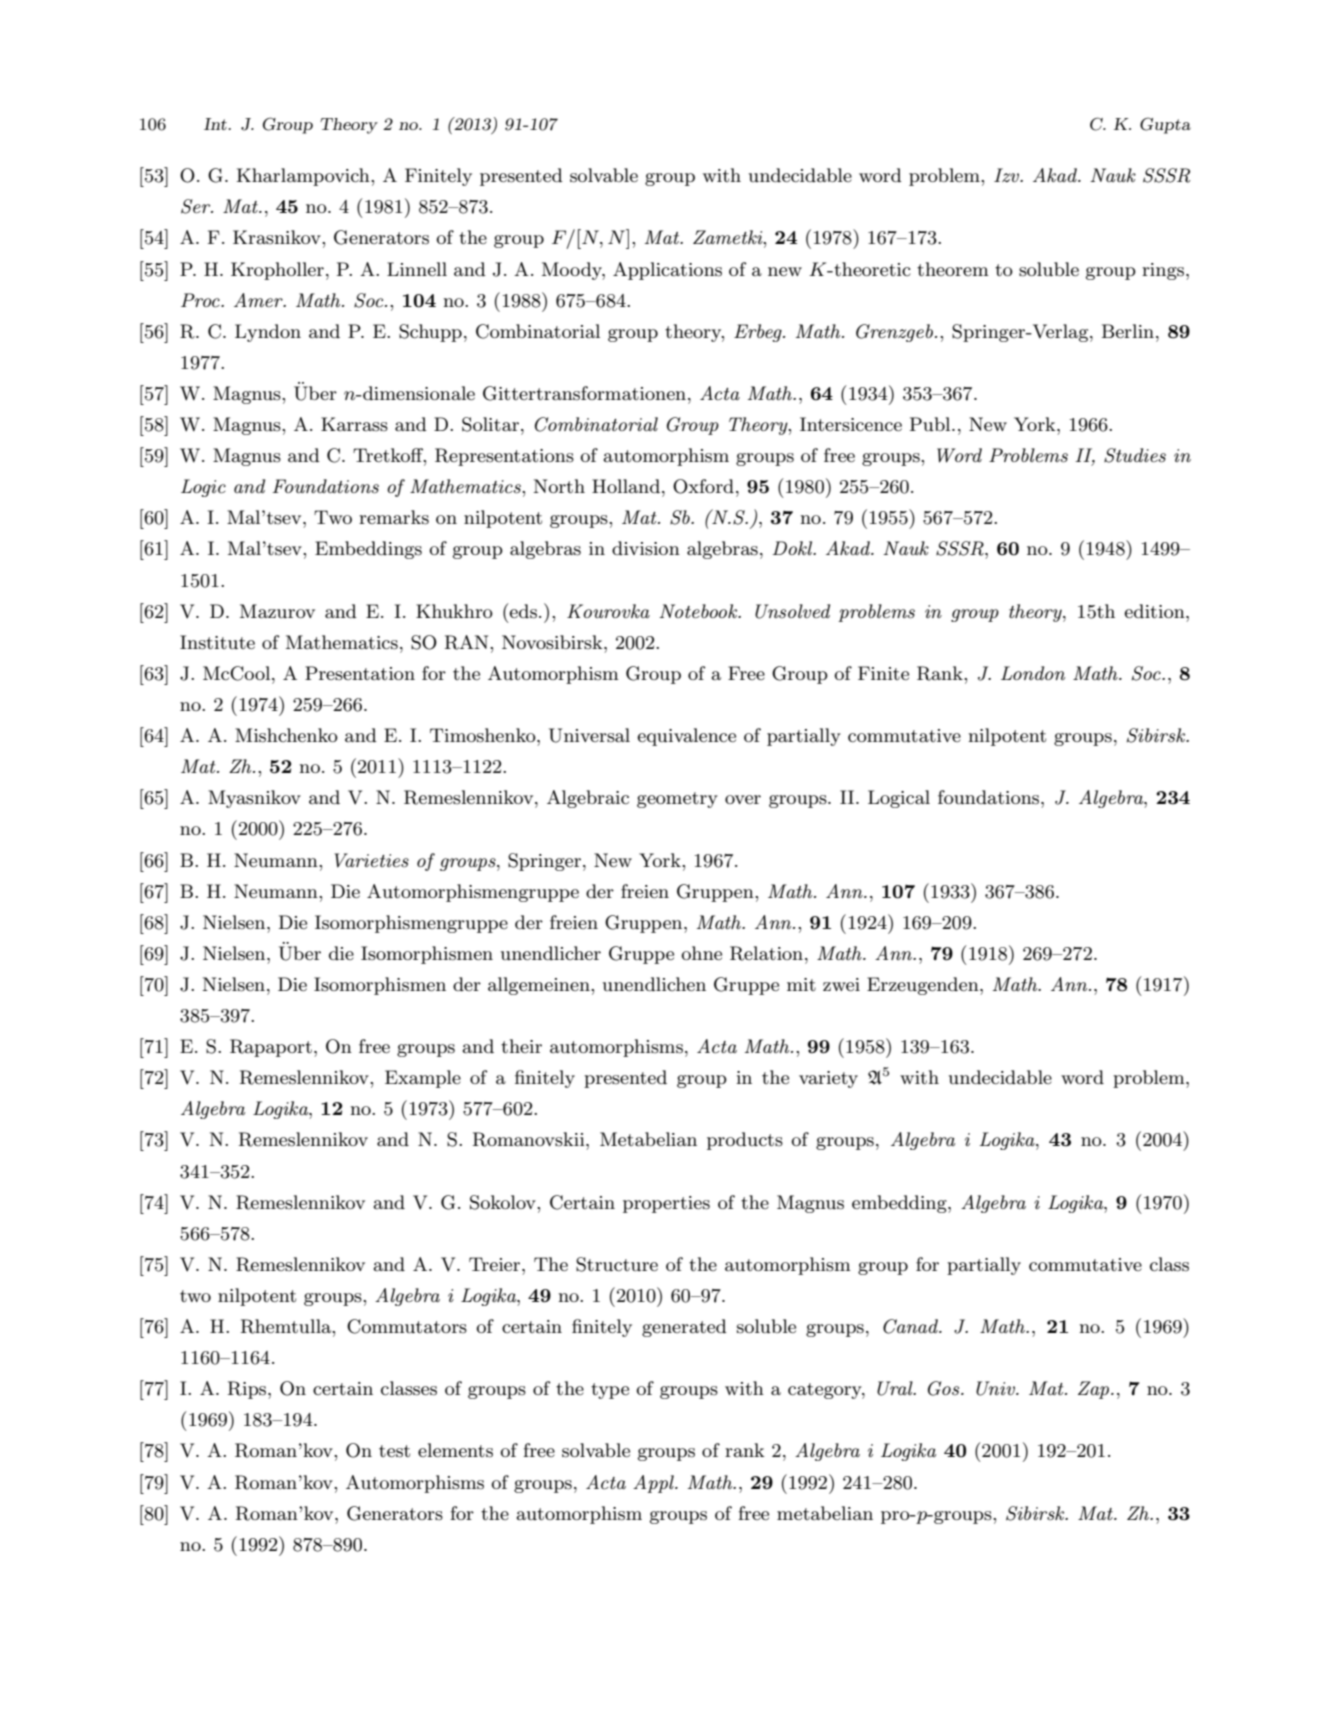 The image size is (1336, 1729). What do you see at coordinates (1033, 673) in the screenshot?
I see `London` at bounding box center [1033, 673].
